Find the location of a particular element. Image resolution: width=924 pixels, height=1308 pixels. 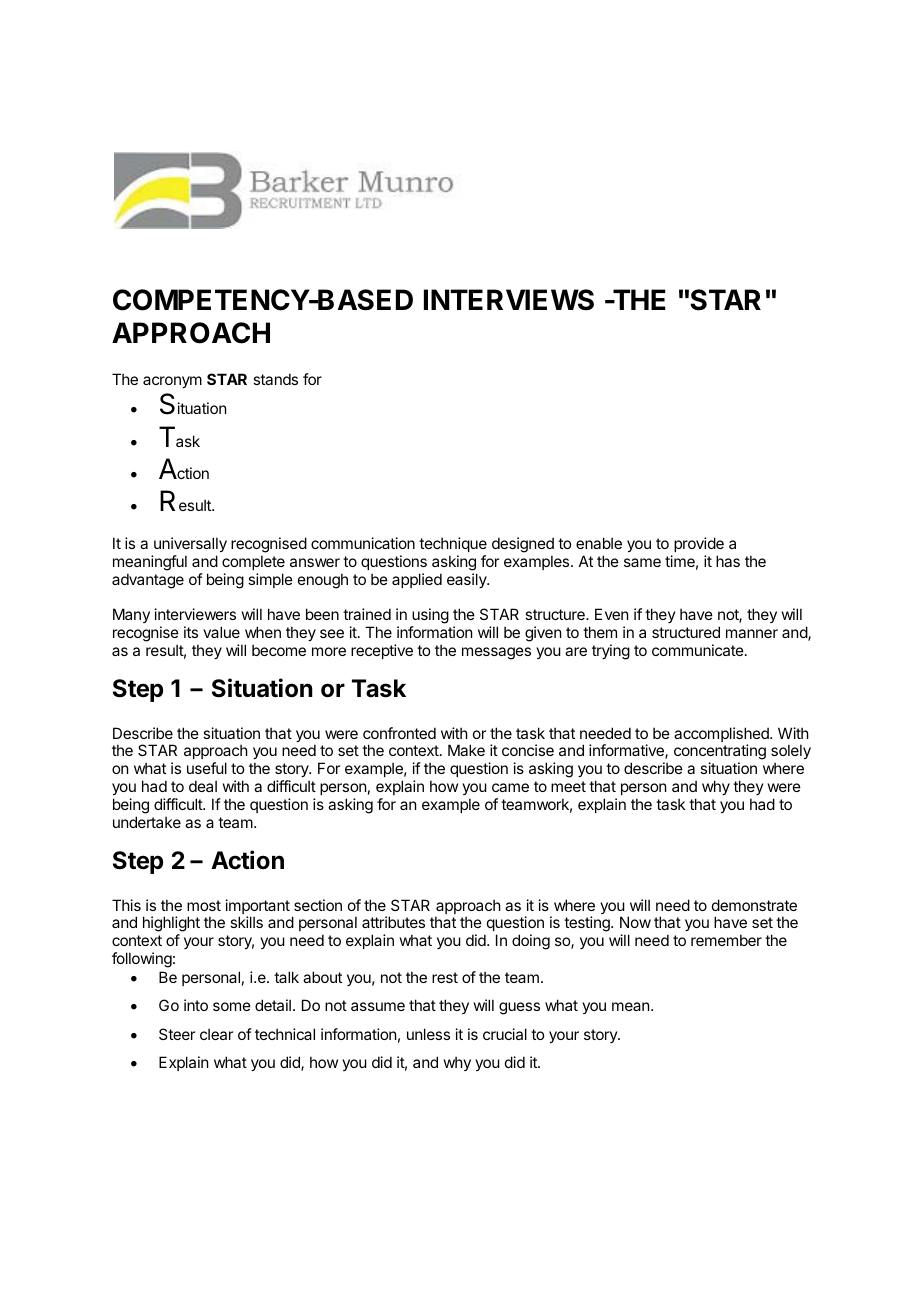

INTERVIEWS is located at coordinates (509, 300).
